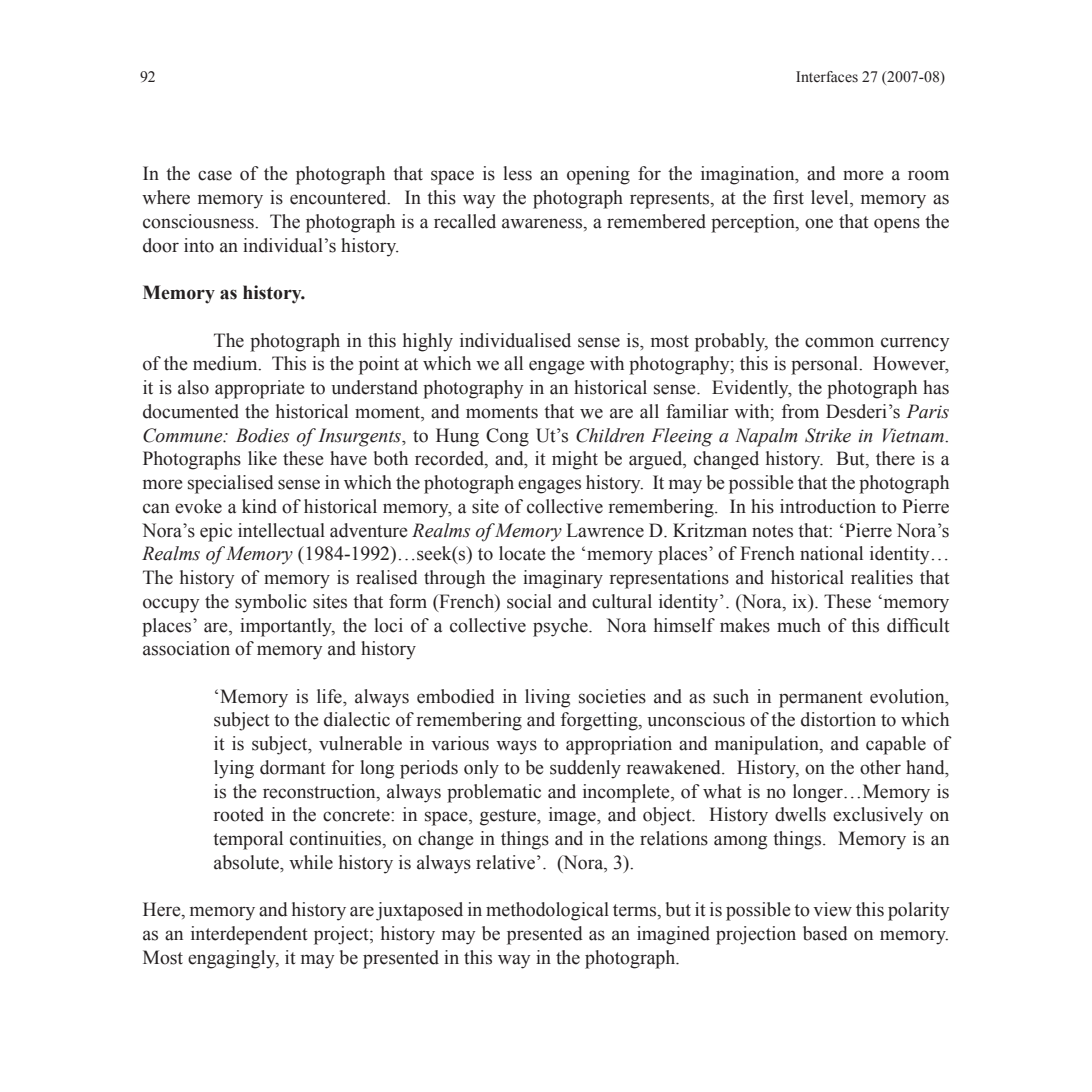 This page has width=1092, height=1092. I want to click on methodological, so click(547, 911).
